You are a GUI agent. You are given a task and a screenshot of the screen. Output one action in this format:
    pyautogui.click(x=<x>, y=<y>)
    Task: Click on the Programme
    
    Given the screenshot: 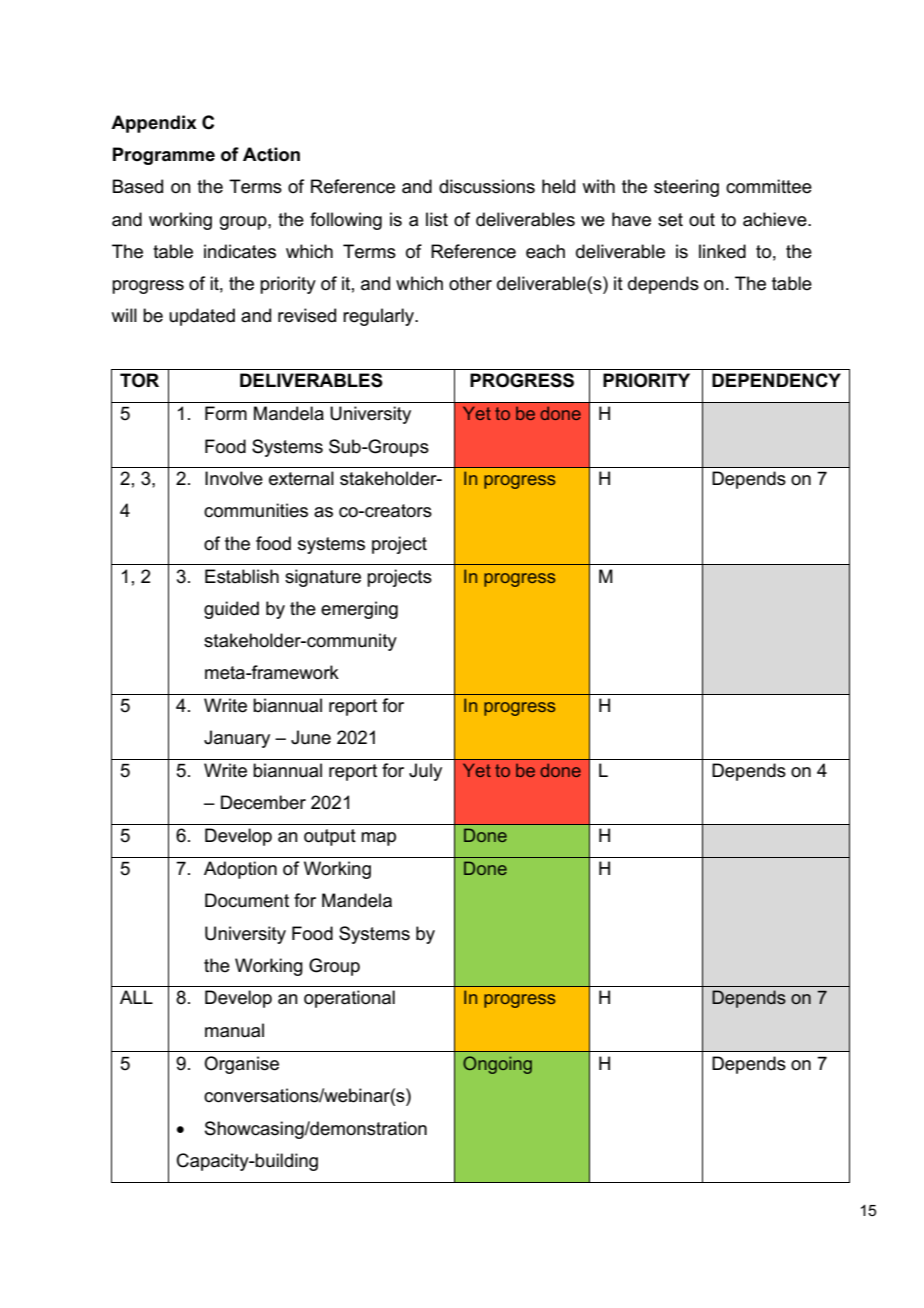 What is the action you would take?
    pyautogui.click(x=164, y=156)
